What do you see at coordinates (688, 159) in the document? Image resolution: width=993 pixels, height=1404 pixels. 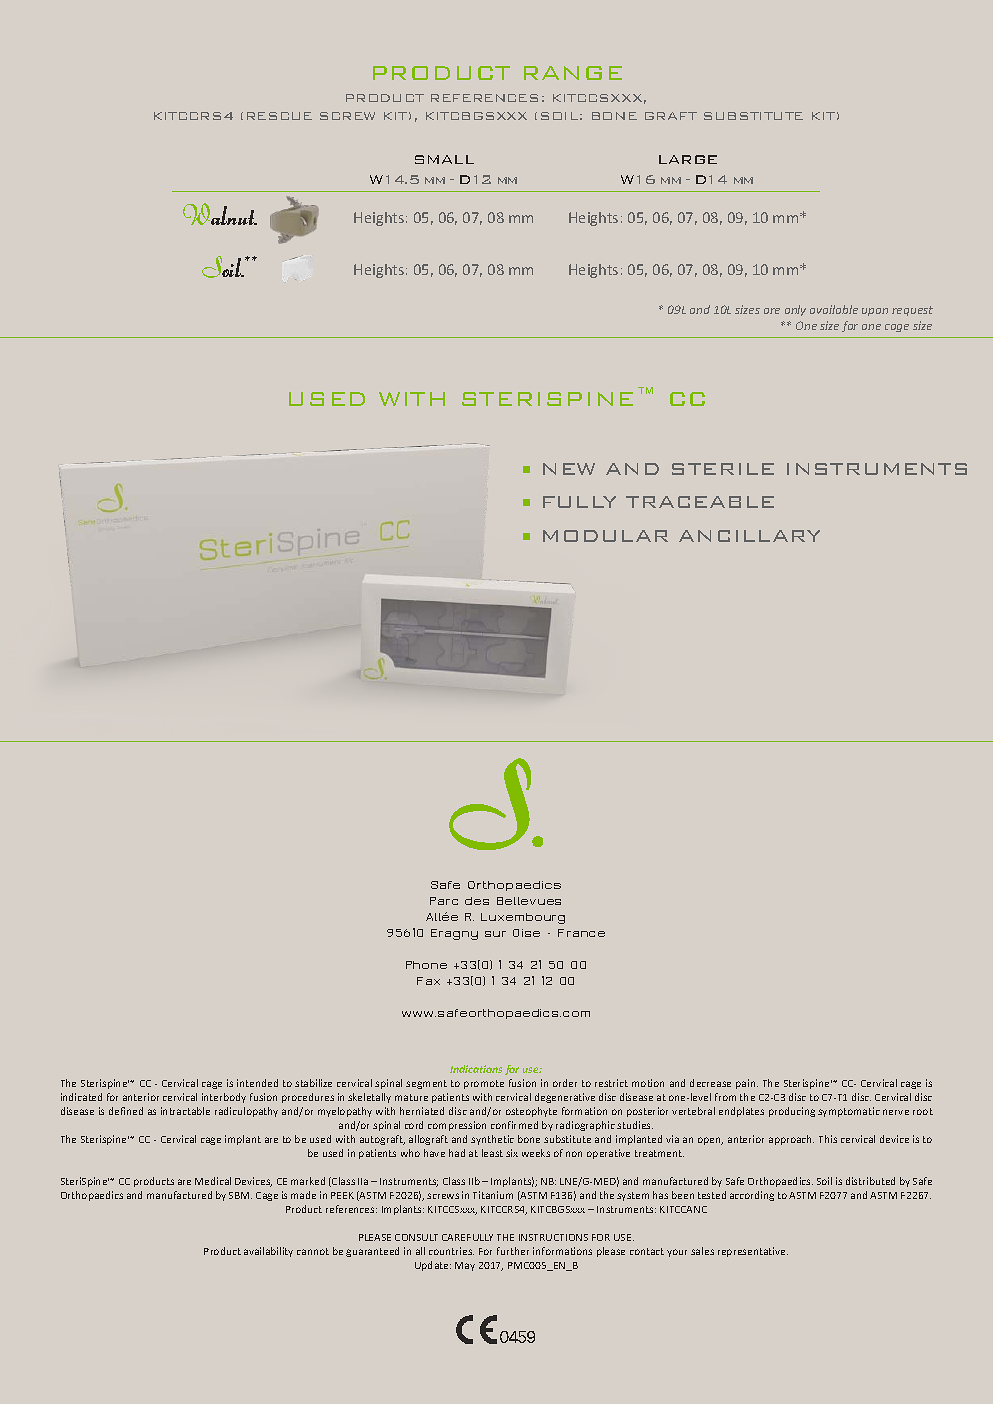 I see `LARGE` at bounding box center [688, 159].
